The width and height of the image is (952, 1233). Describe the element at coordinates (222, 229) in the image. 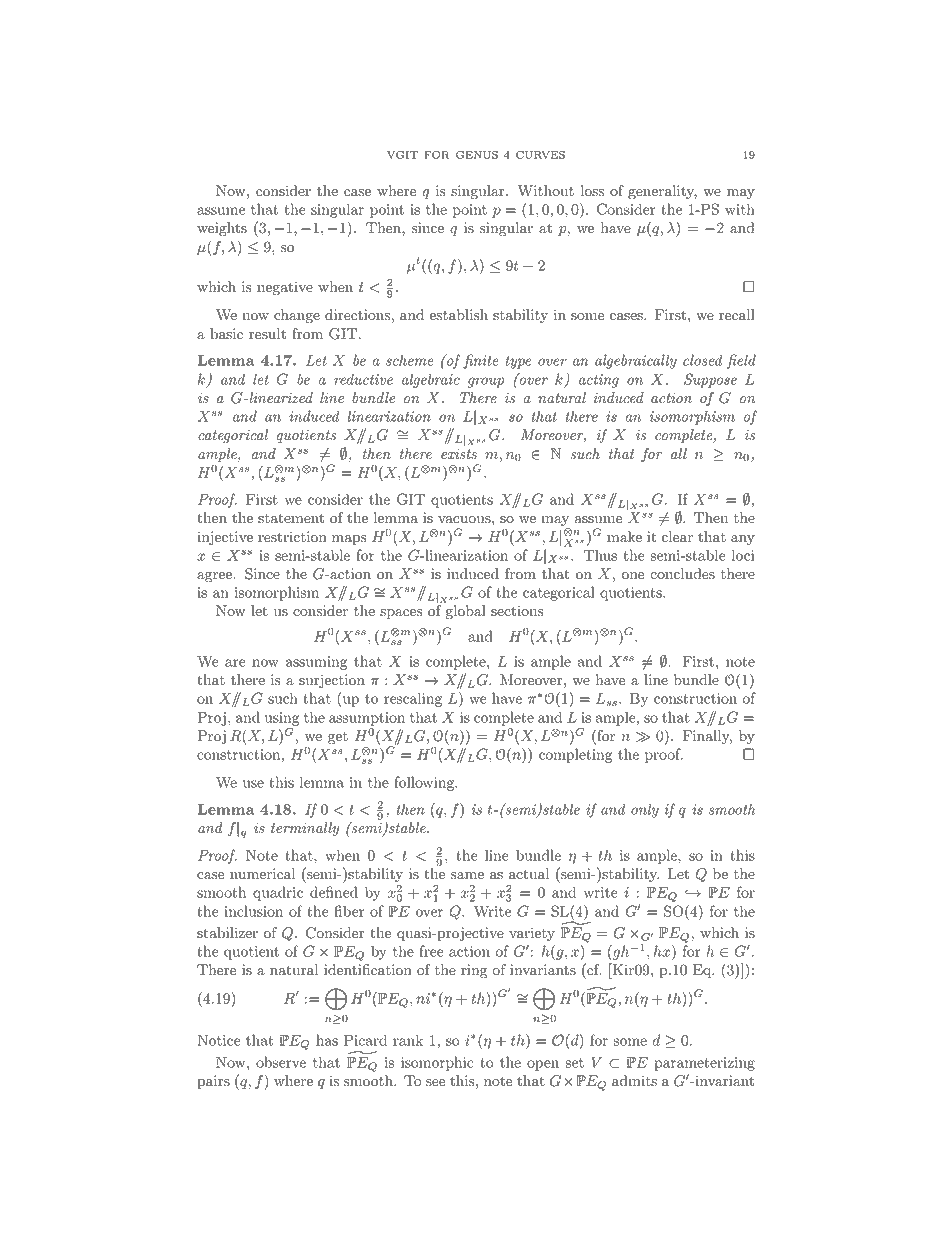

I see `weights` at that location.
